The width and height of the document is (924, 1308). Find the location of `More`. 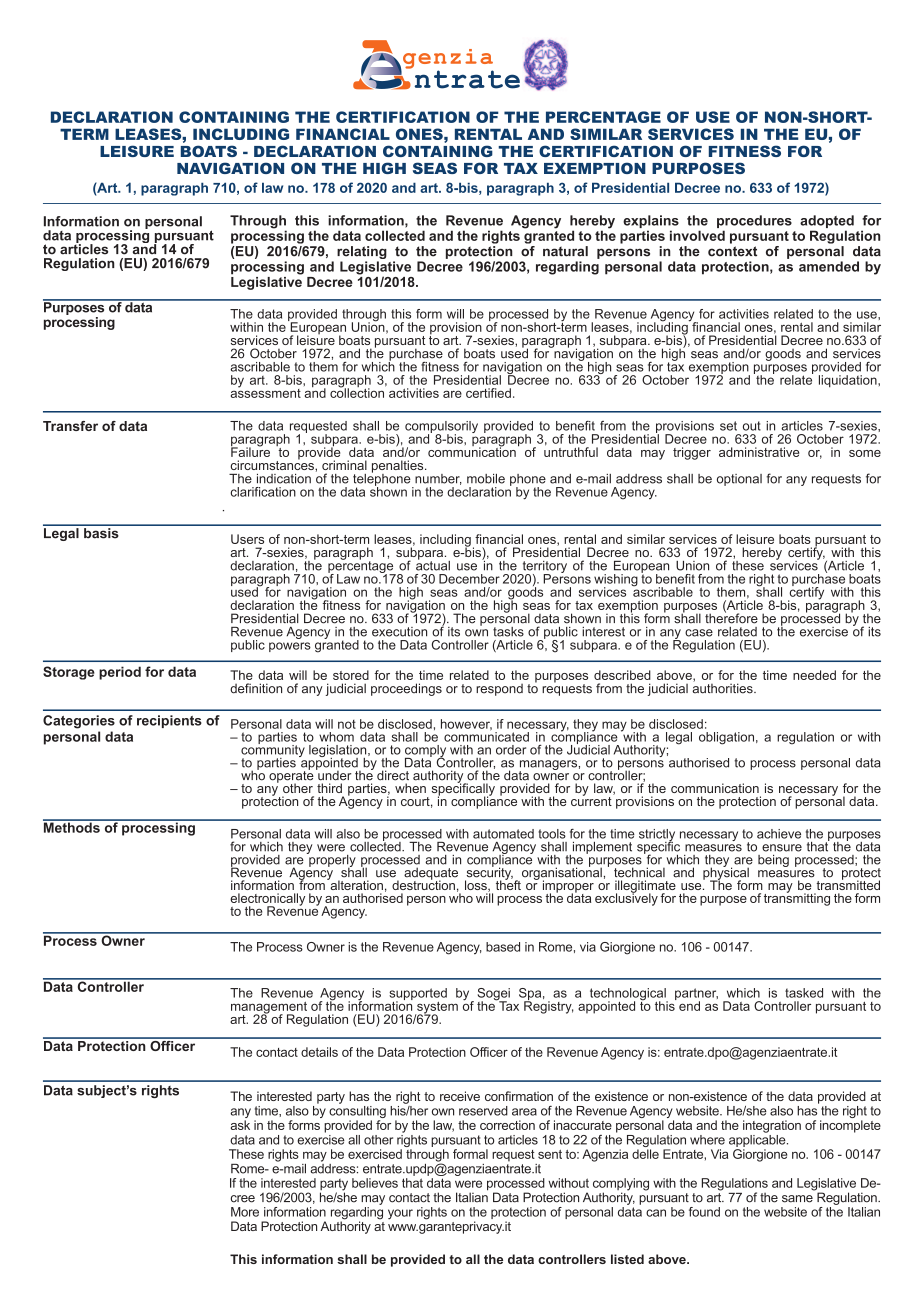

More is located at coordinates (245, 1212).
